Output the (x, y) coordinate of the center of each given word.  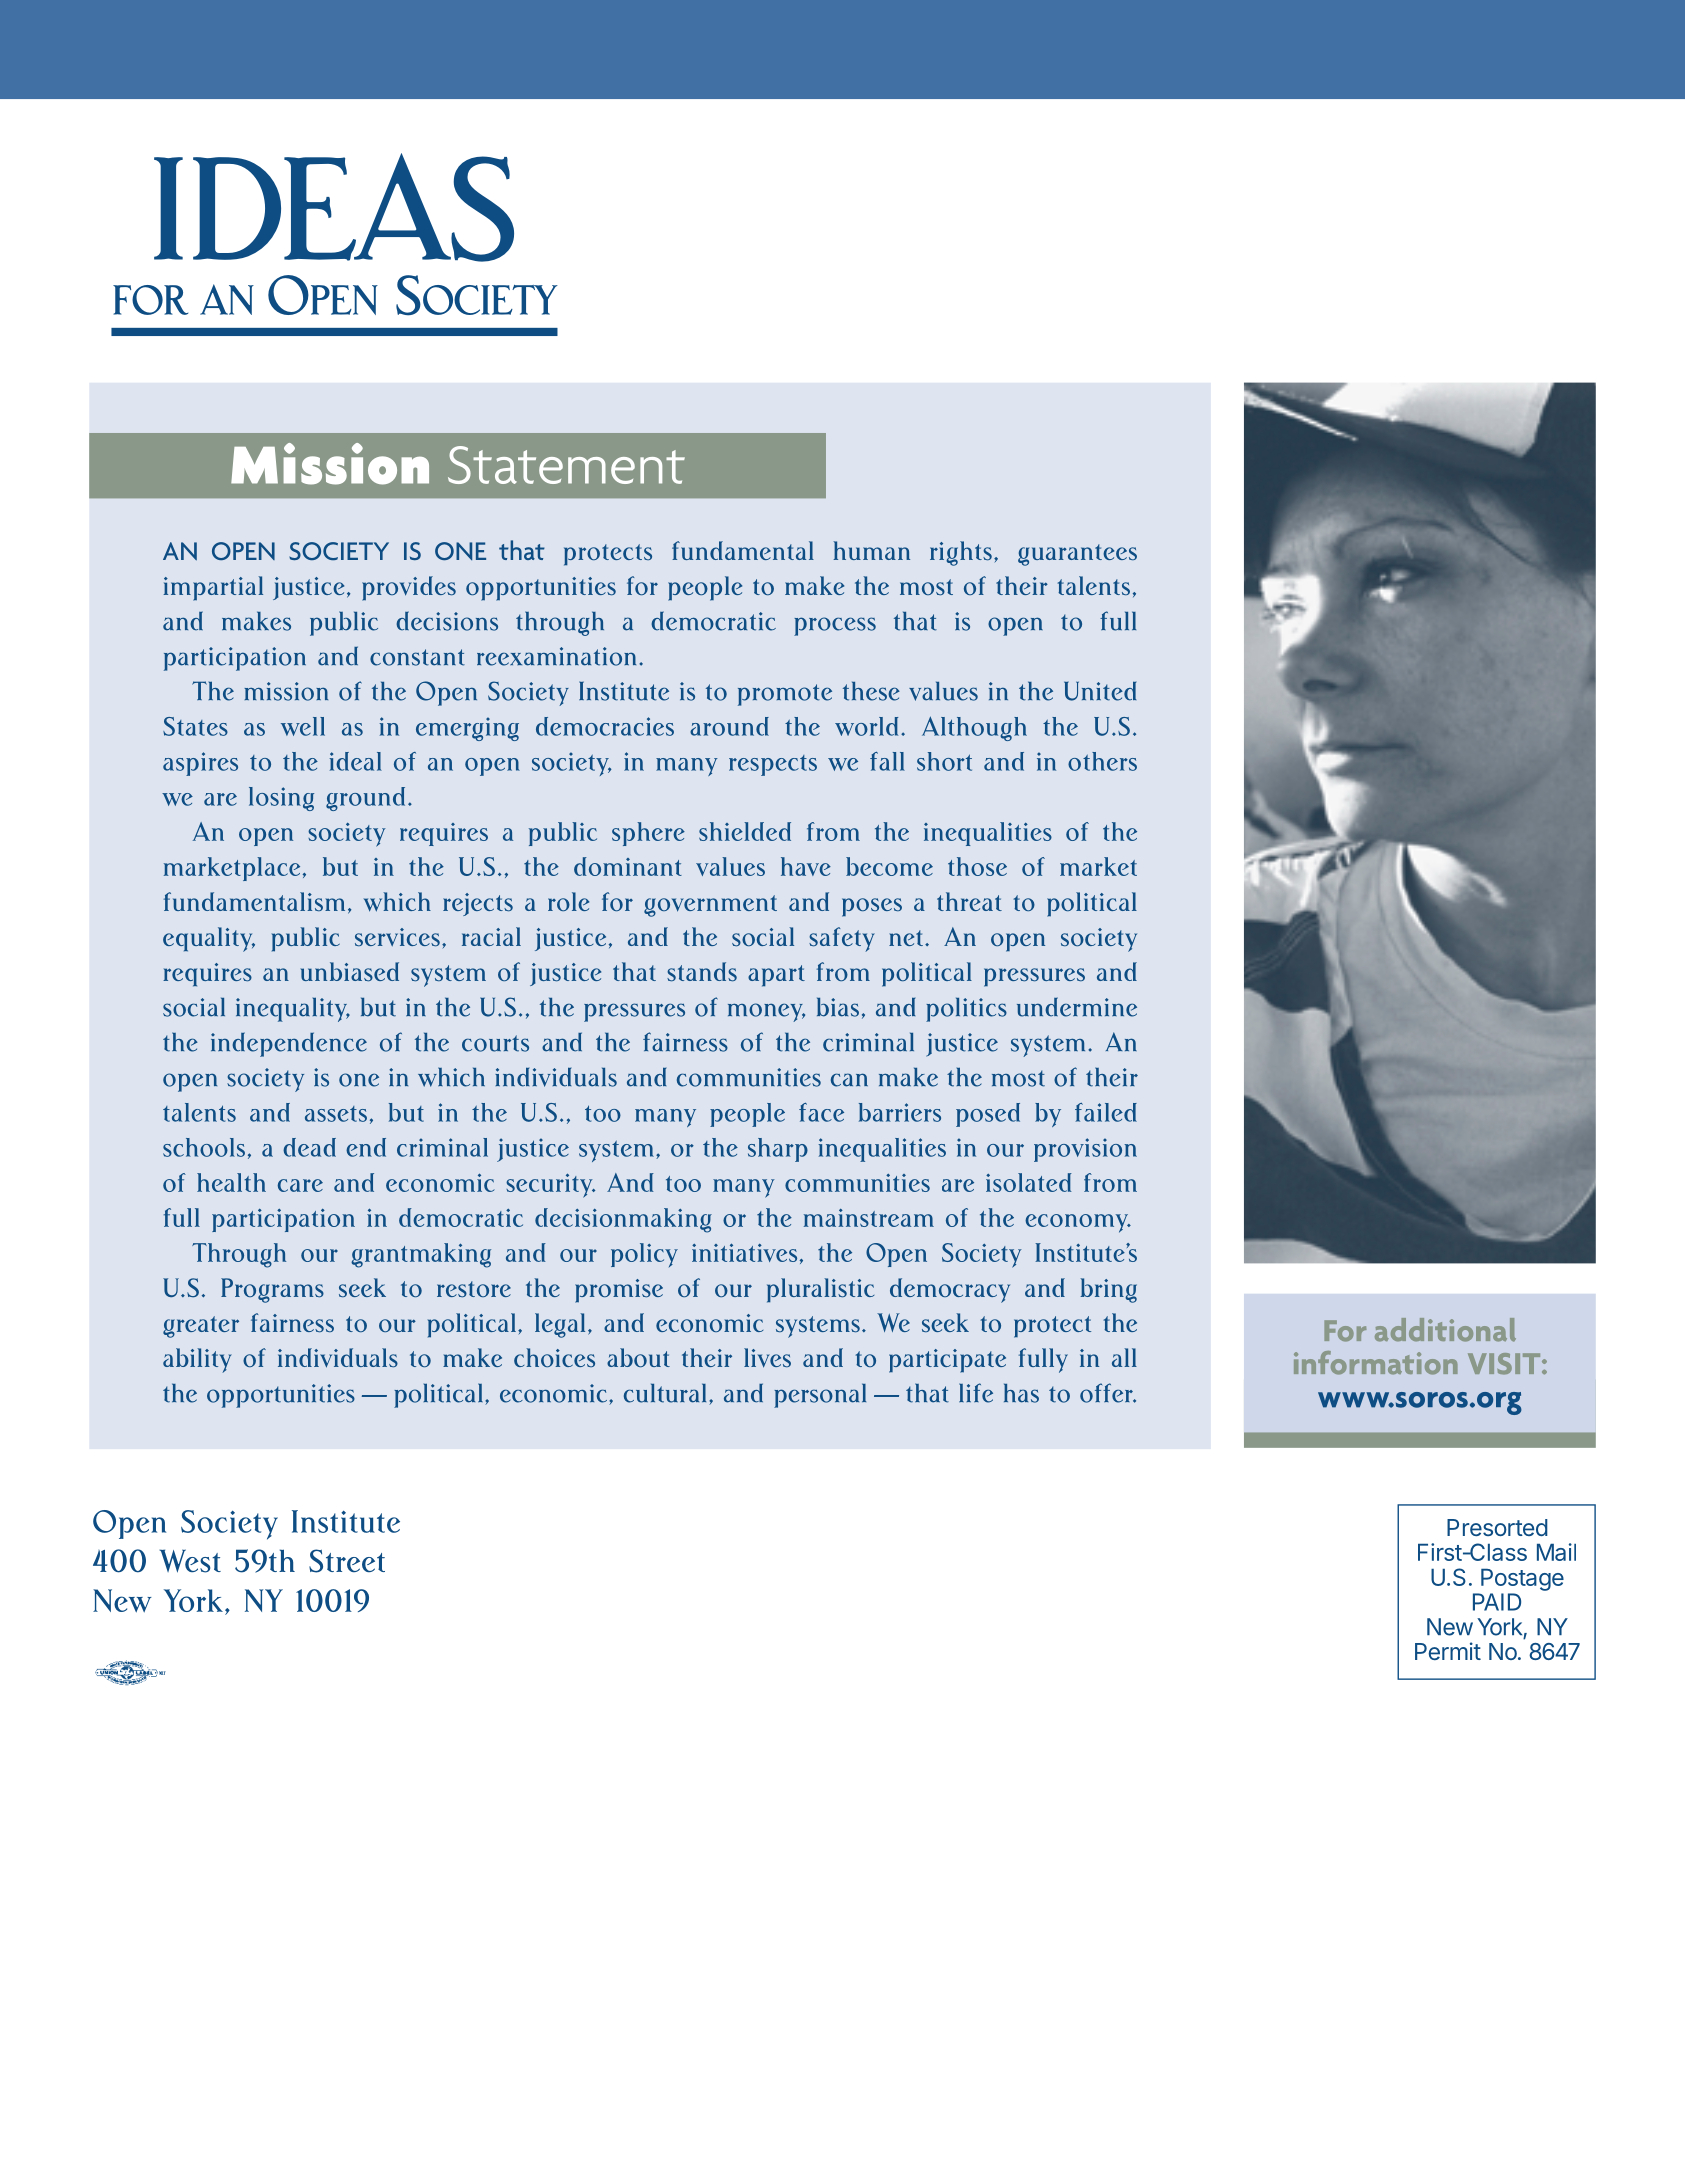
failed (1106, 1112)
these (871, 691)
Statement (566, 465)
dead (309, 1147)
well (303, 726)
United (1100, 691)
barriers (900, 1112)
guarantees (1077, 555)
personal (820, 1395)
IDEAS (334, 207)
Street (347, 1561)
